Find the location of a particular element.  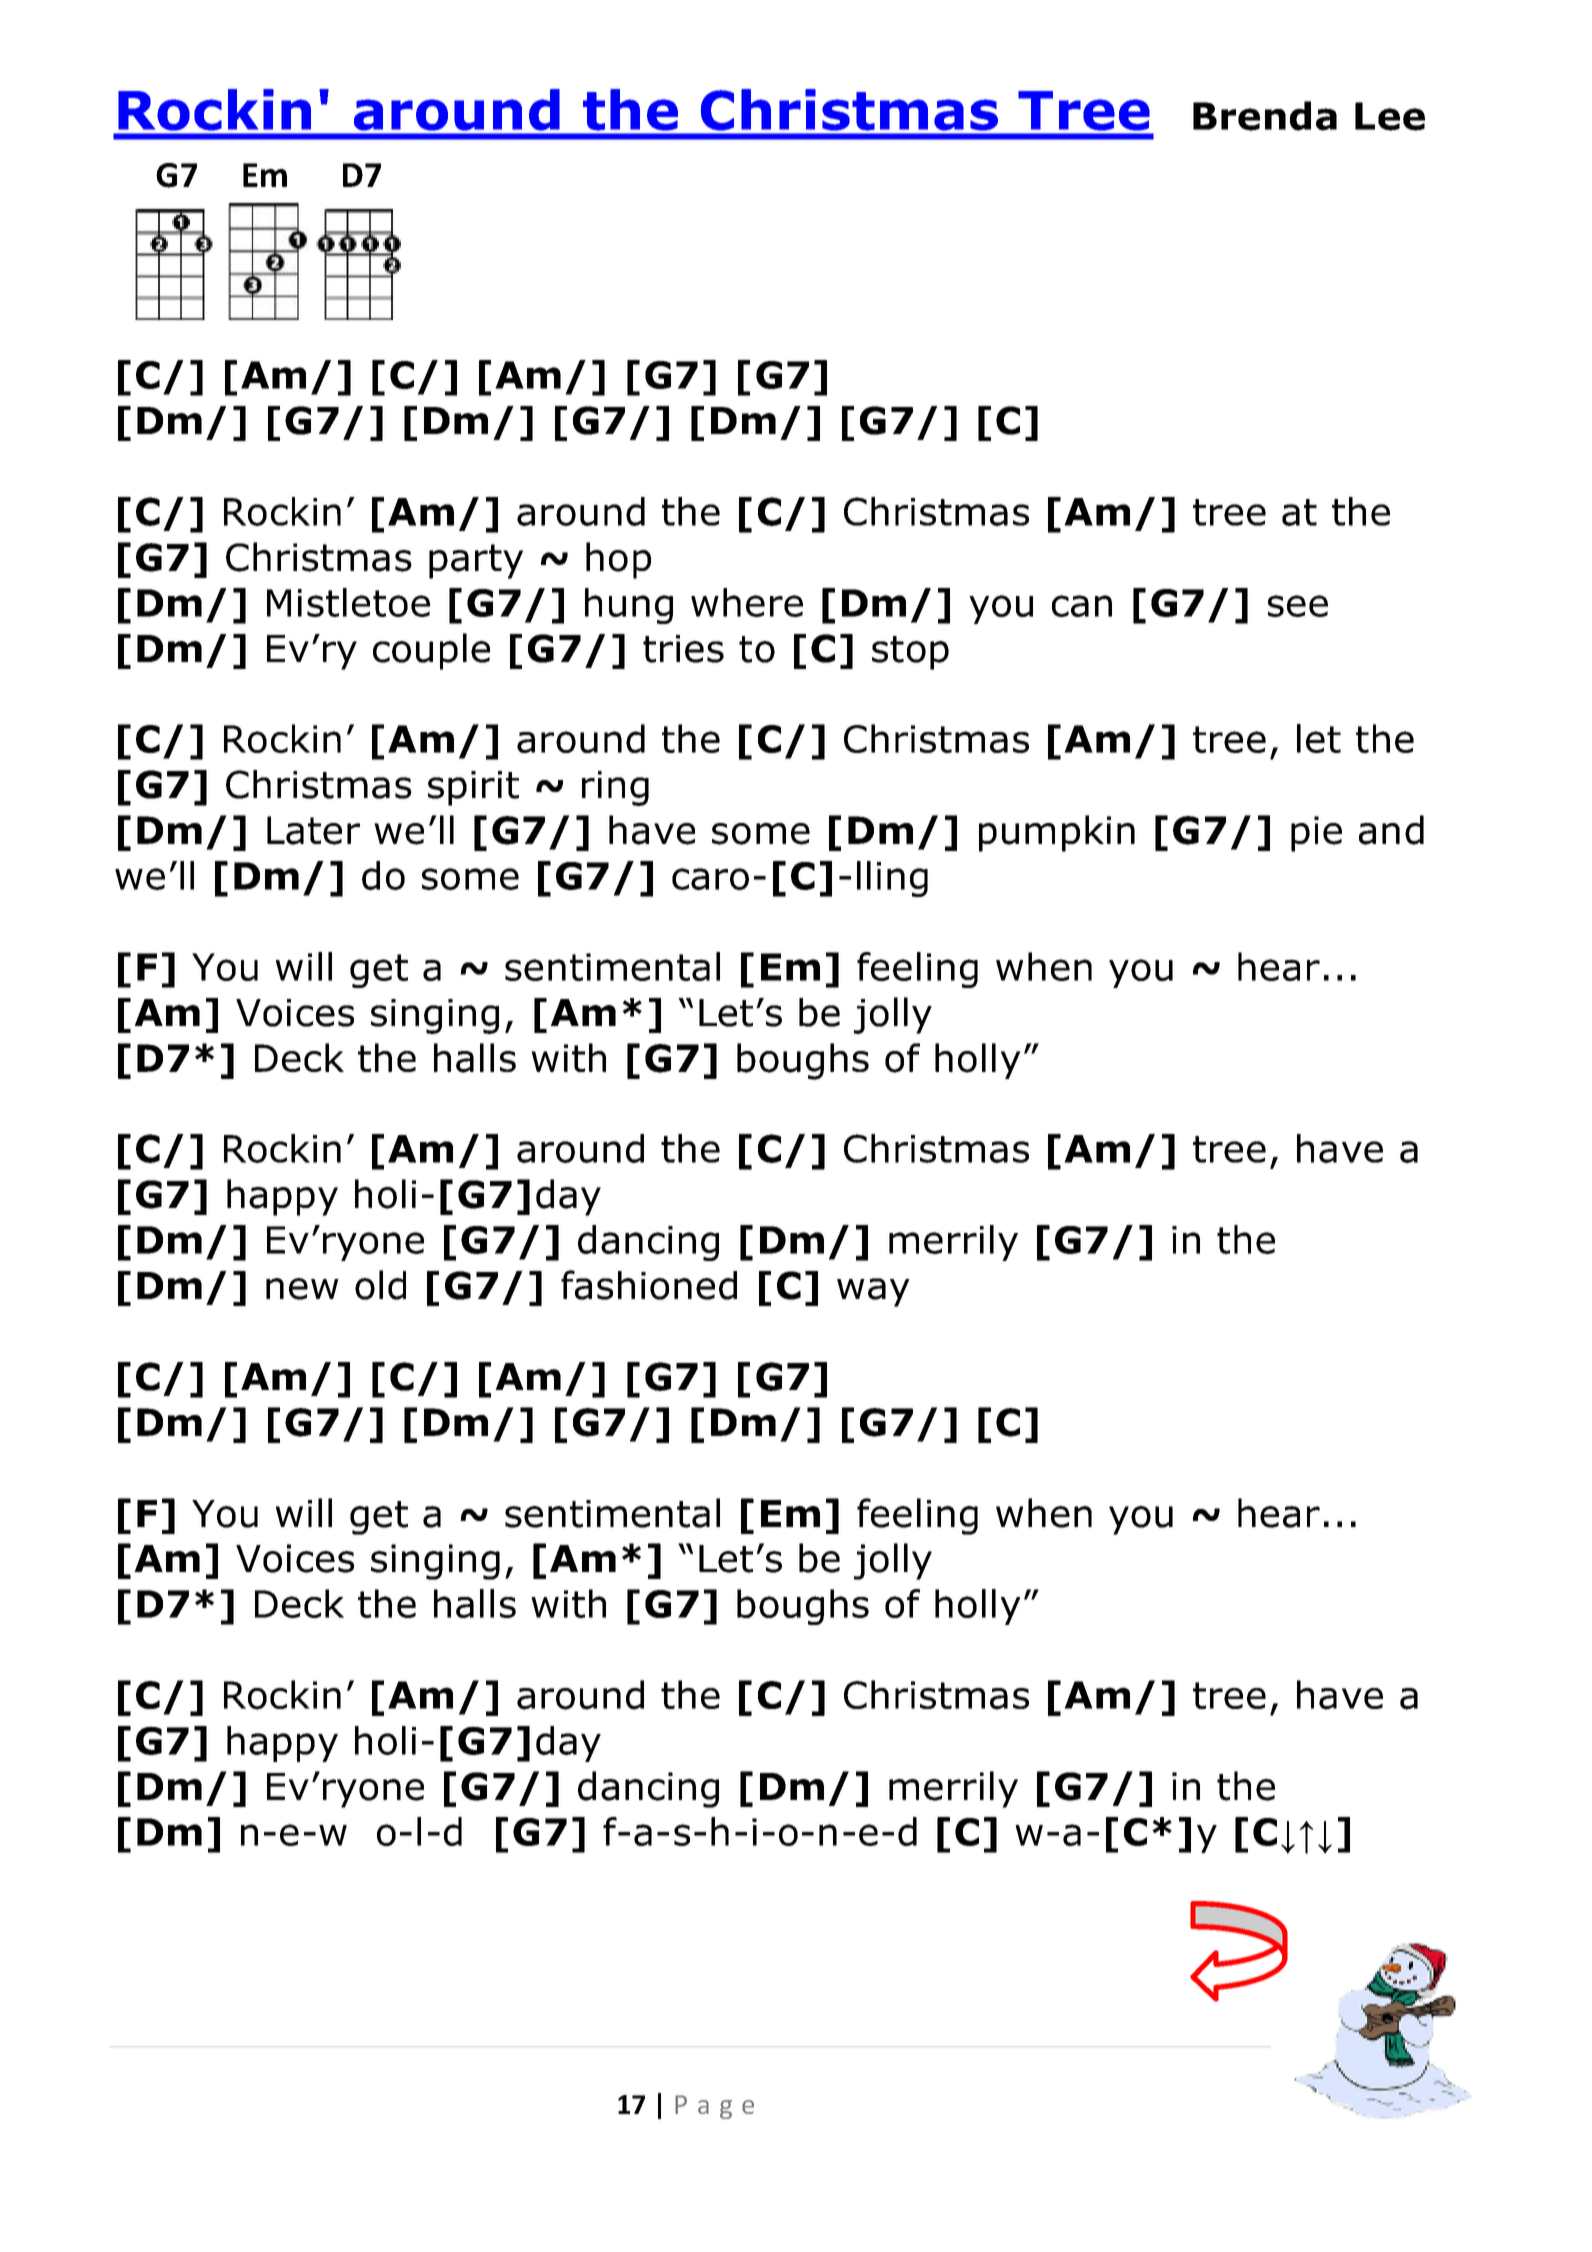

Lee is located at coordinates (1390, 116).
